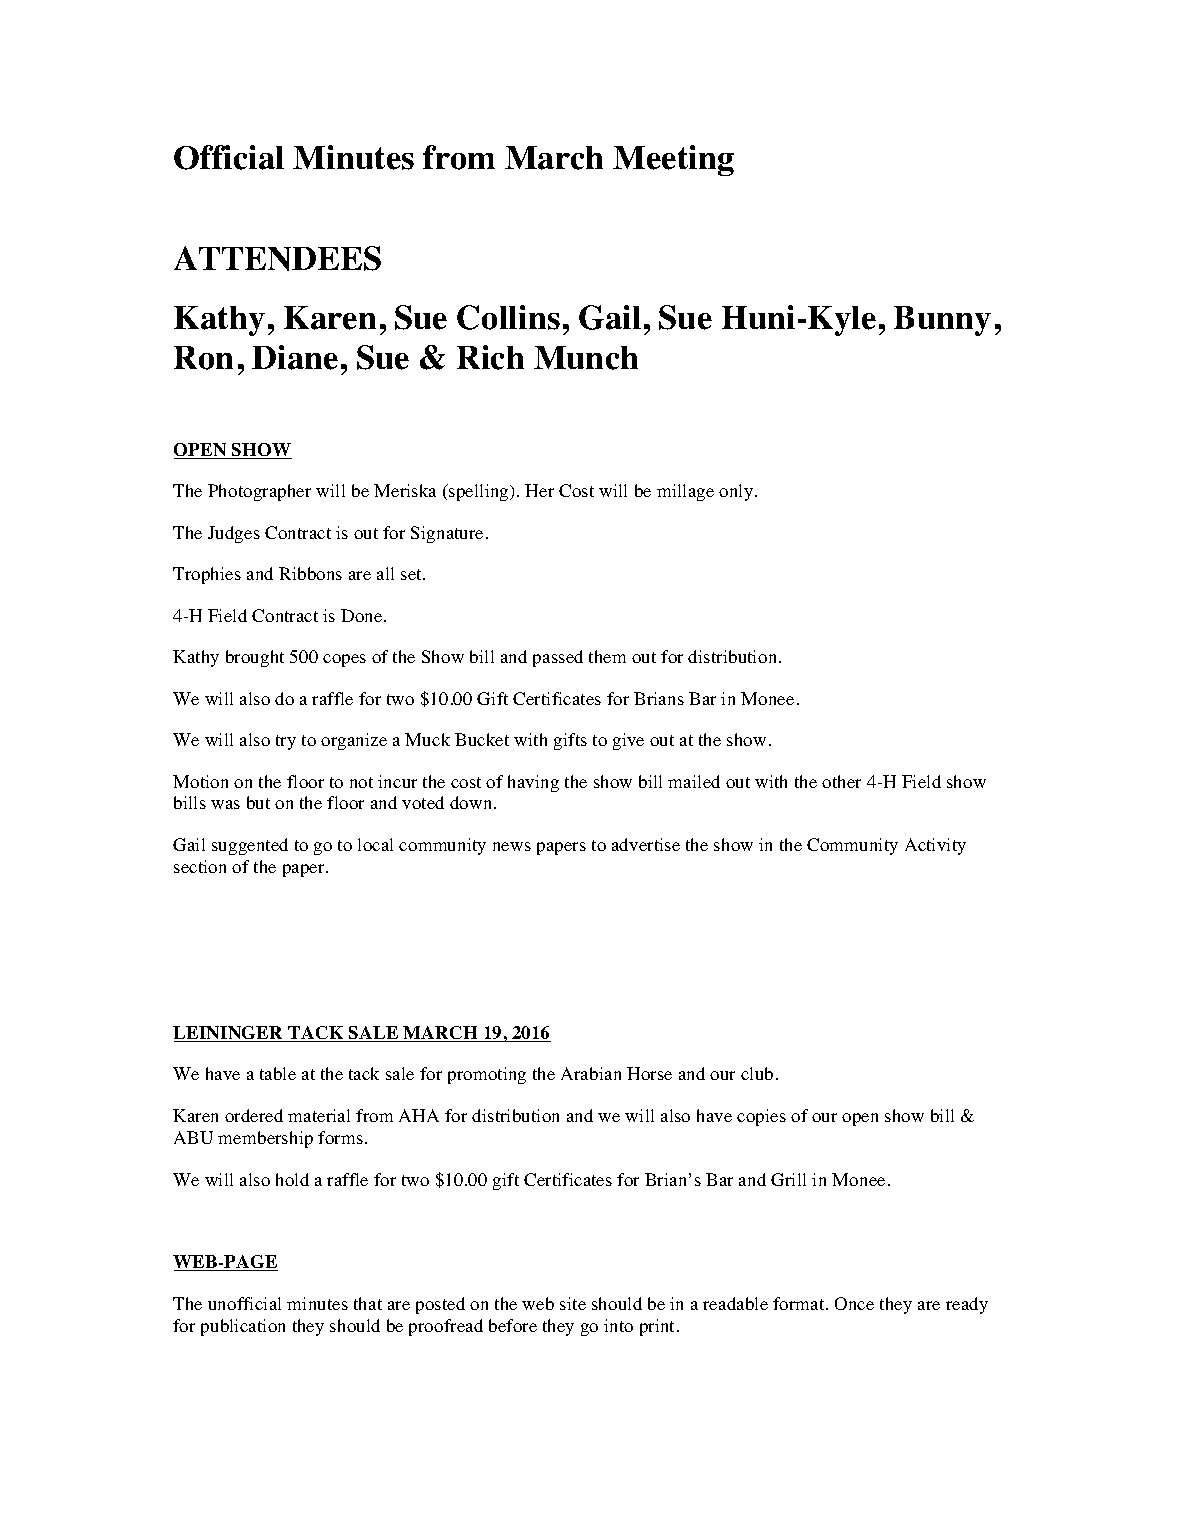  I want to click on try, so click(286, 742).
